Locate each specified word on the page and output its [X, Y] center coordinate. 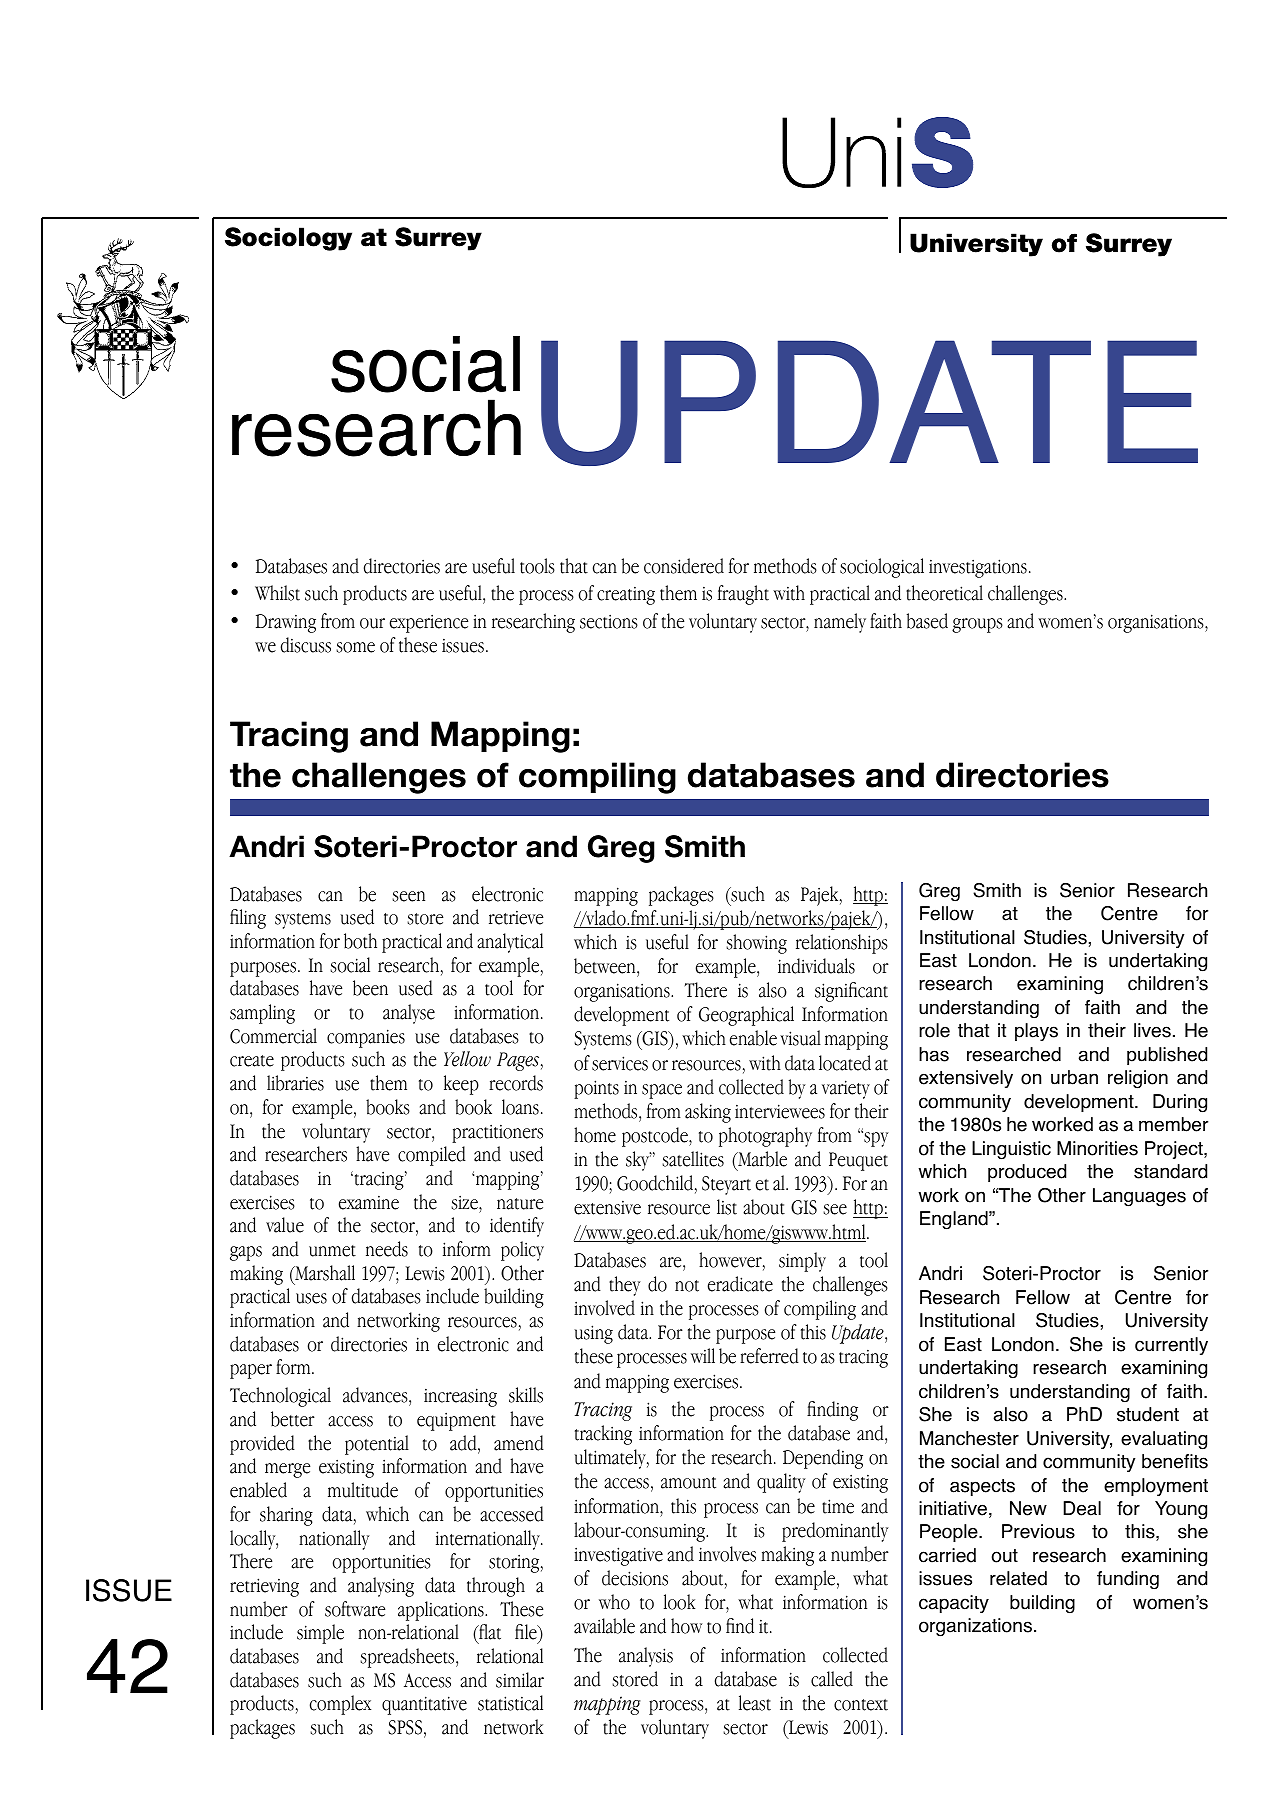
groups [977, 625]
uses [311, 1298]
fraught [743, 595]
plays [1036, 1032]
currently [1171, 1346]
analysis [646, 1657]
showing [756, 944]
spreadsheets [408, 1658]
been [370, 988]
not [687, 1286]
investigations [978, 568]
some [355, 647]
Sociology [288, 239]
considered [684, 566]
